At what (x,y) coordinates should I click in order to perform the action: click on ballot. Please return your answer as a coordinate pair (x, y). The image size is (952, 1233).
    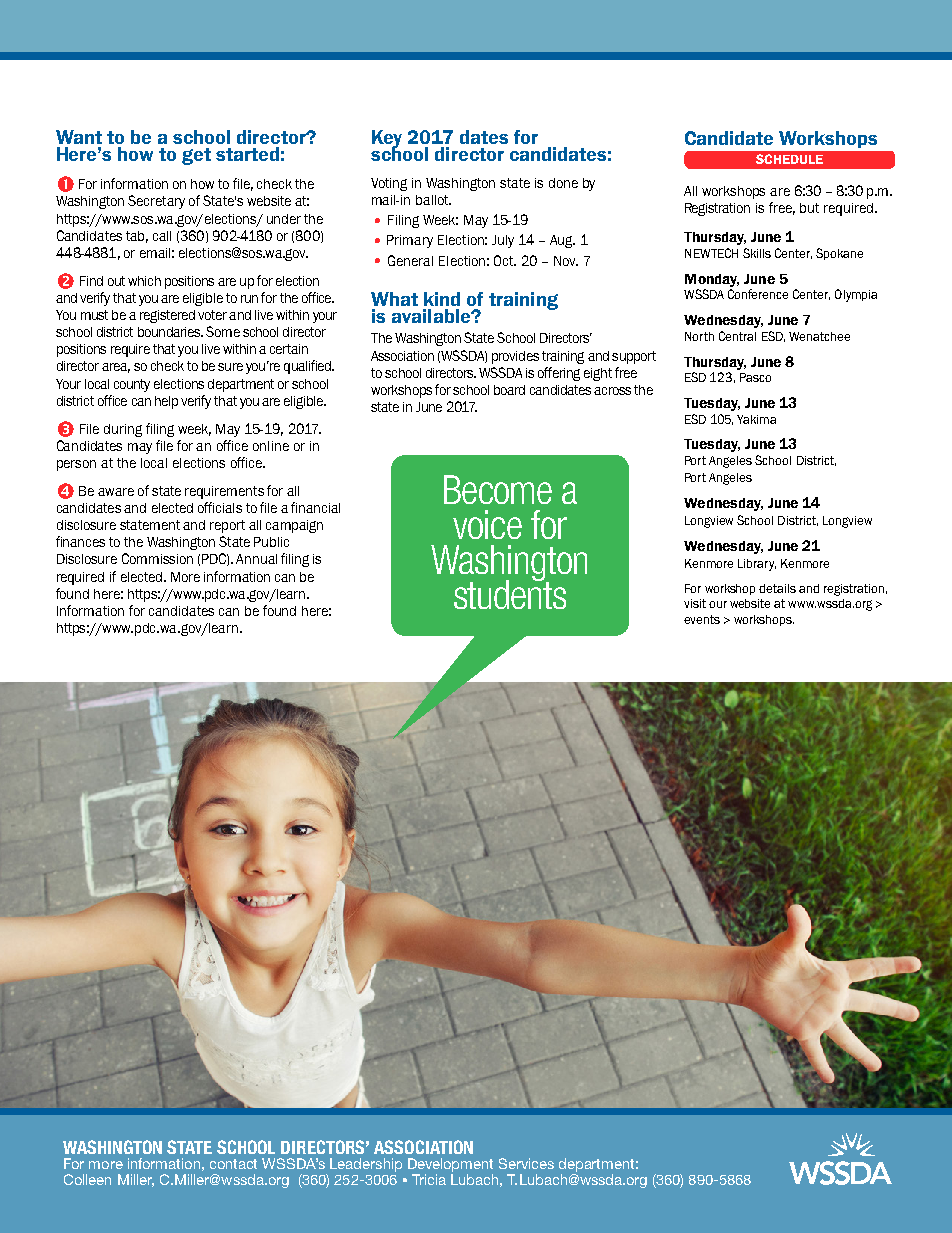
    Looking at the image, I should click on (433, 200).
